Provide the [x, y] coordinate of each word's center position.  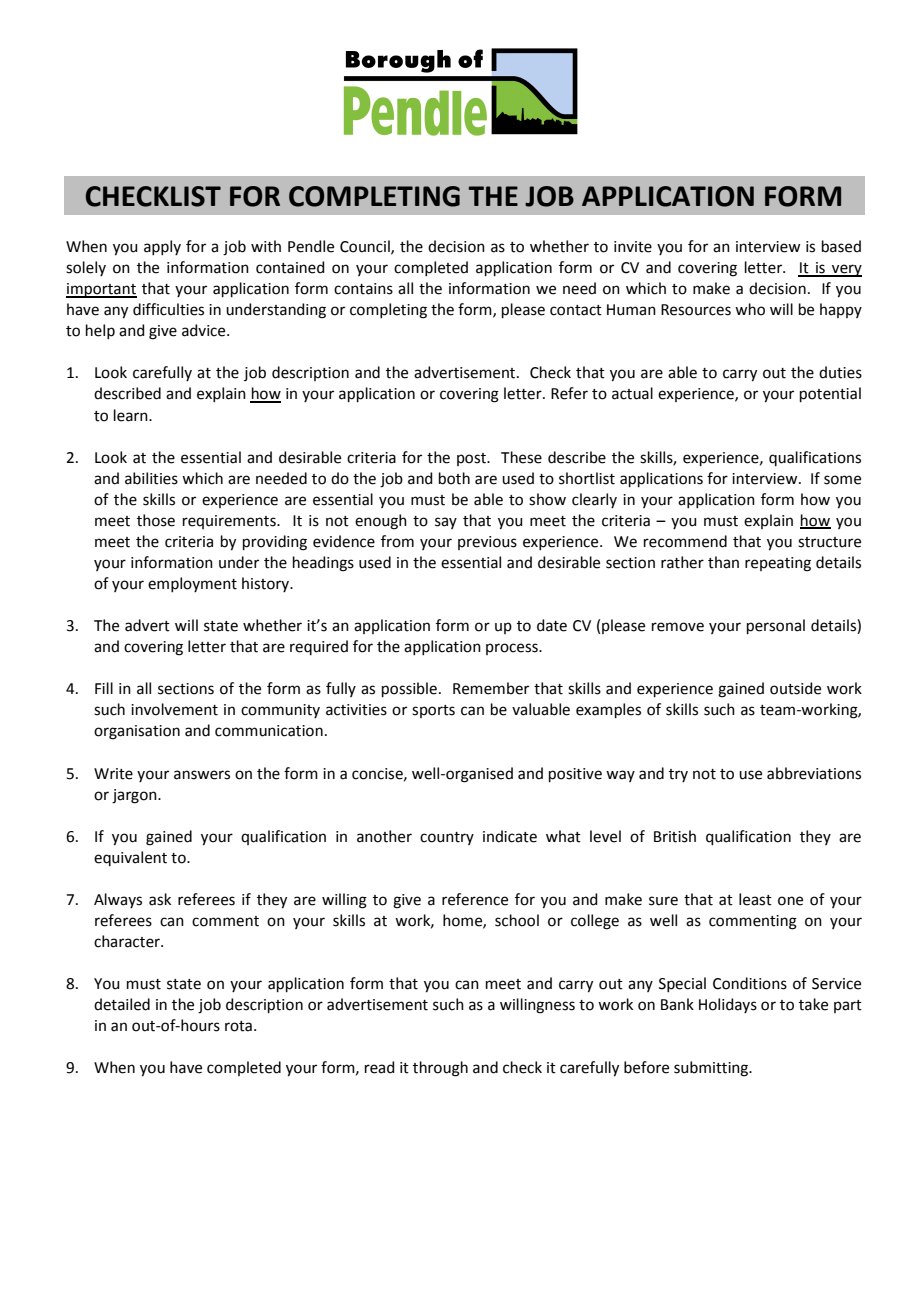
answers [202, 775]
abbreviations [814, 773]
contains [363, 289]
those [156, 520]
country [447, 838]
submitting [712, 1069]
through [440, 1069]
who [750, 309]
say [446, 523]
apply [162, 247]
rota [238, 1026]
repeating [778, 564]
